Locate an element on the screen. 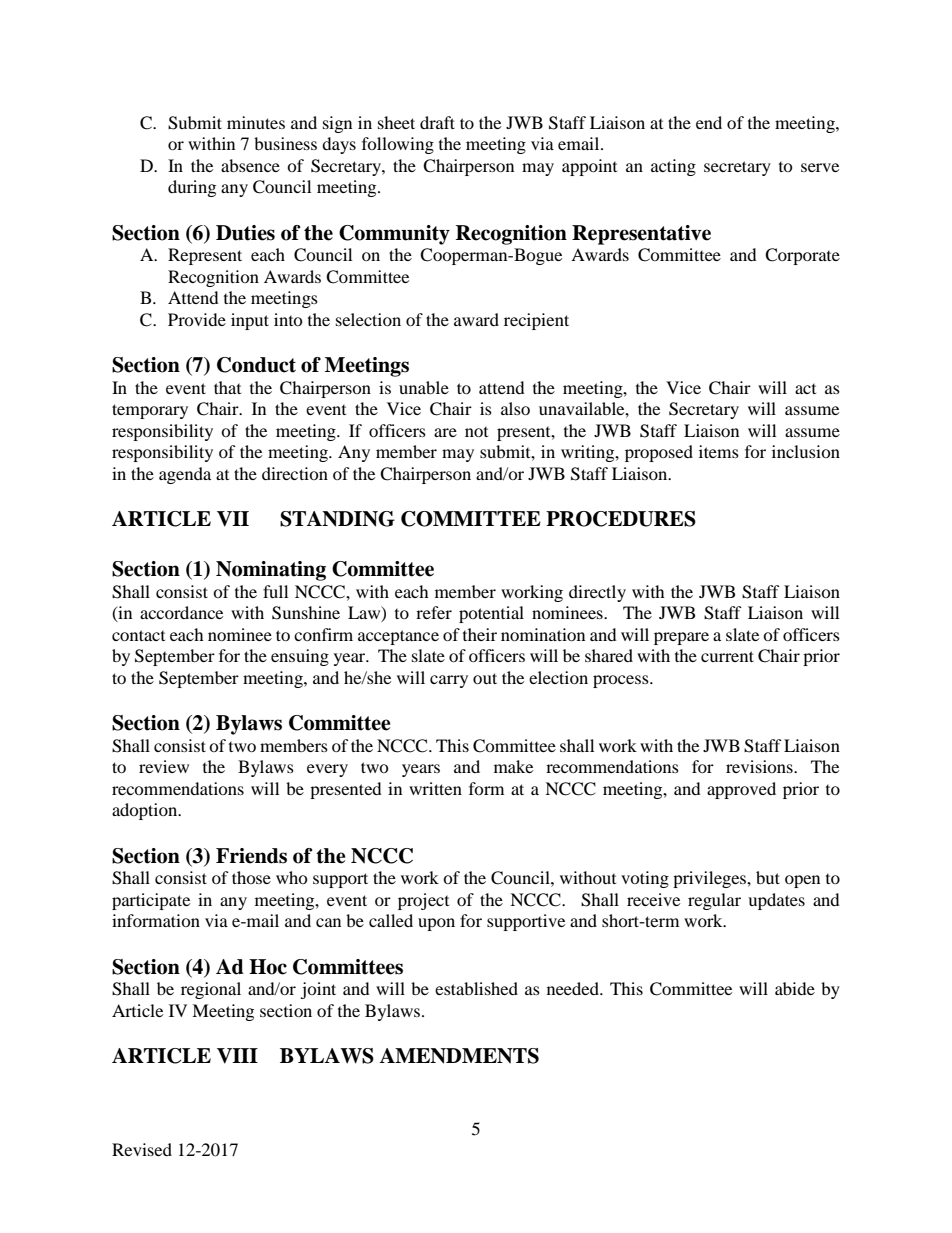  draft is located at coordinates (437, 122).
